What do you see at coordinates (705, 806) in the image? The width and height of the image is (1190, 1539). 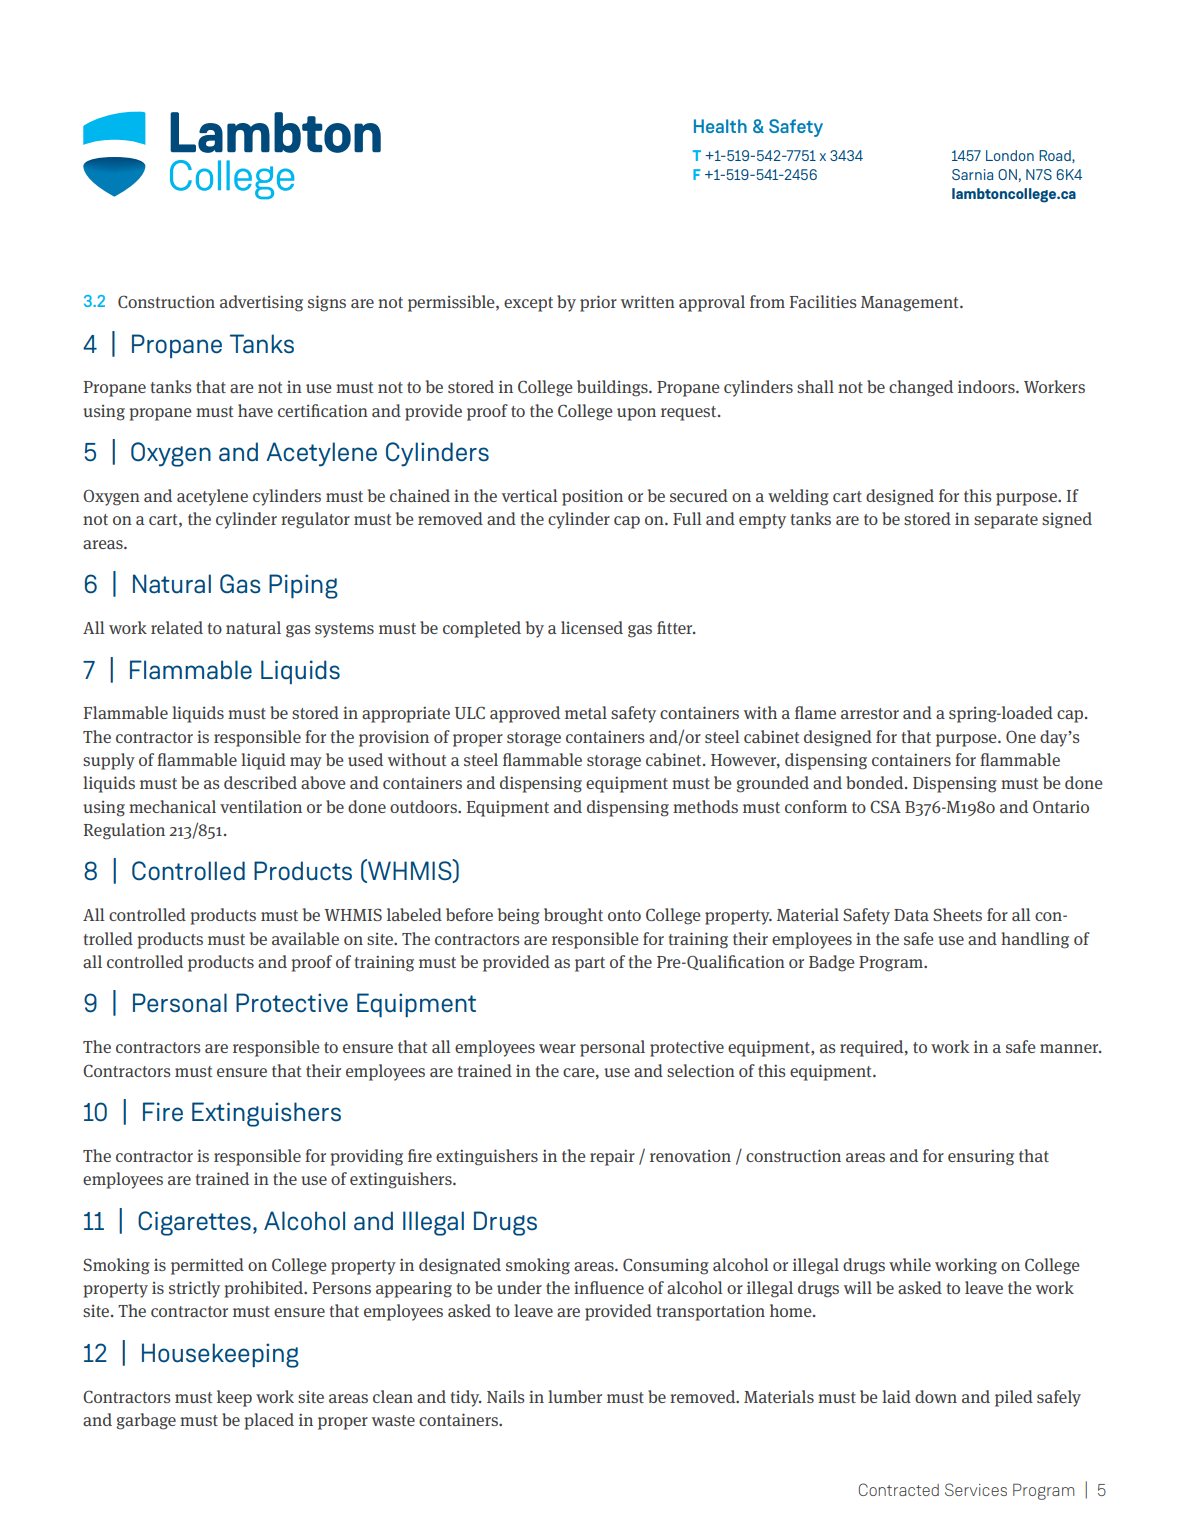 I see `methods` at bounding box center [705, 806].
